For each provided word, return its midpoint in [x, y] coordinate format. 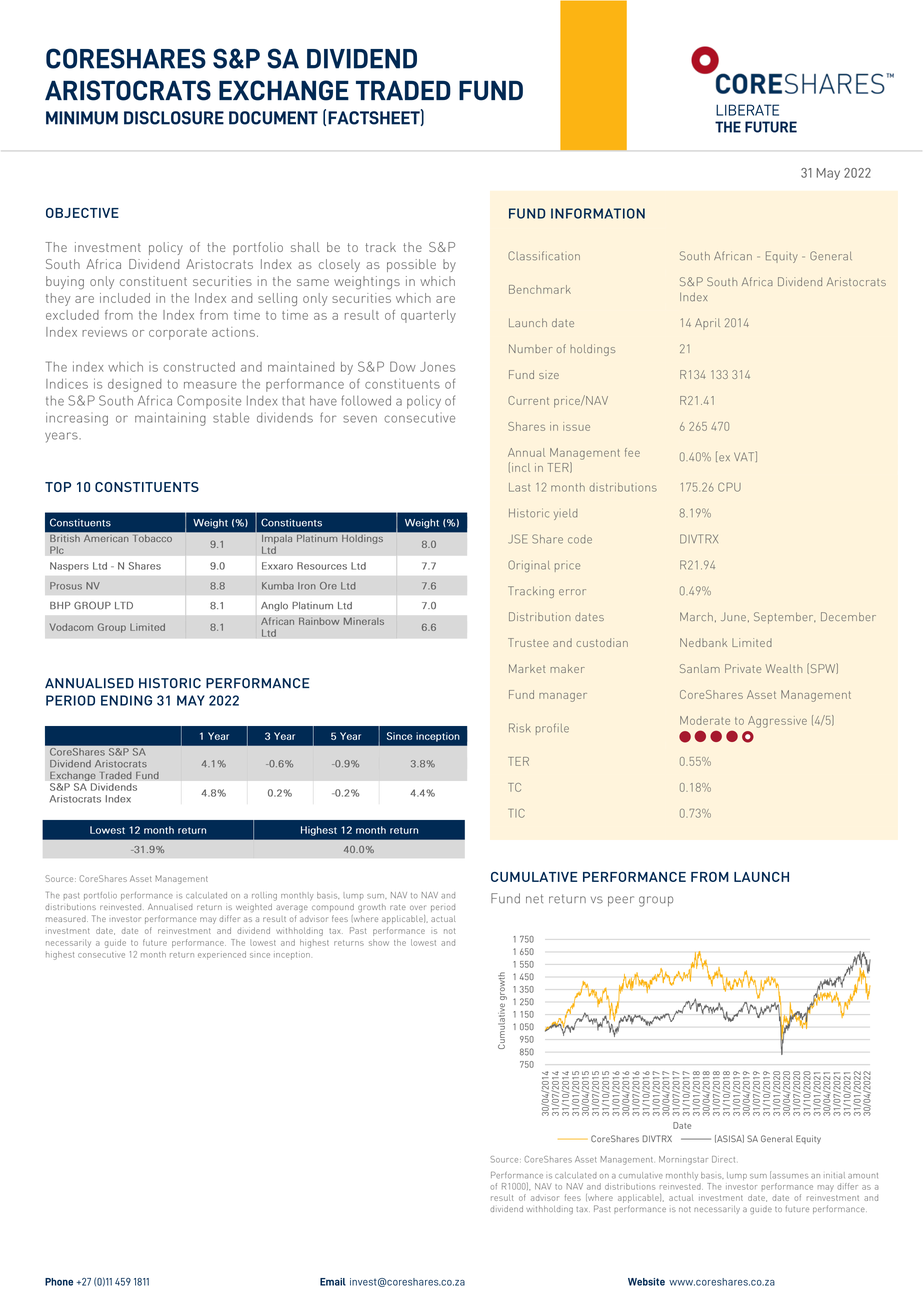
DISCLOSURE [174, 118]
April [707, 324]
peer [621, 901]
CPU [729, 487]
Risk [520, 728]
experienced [222, 955]
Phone [59, 1282]
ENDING [126, 700]
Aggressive [777, 722]
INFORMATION [598, 213]
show [379, 942]
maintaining [170, 419]
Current [528, 400]
